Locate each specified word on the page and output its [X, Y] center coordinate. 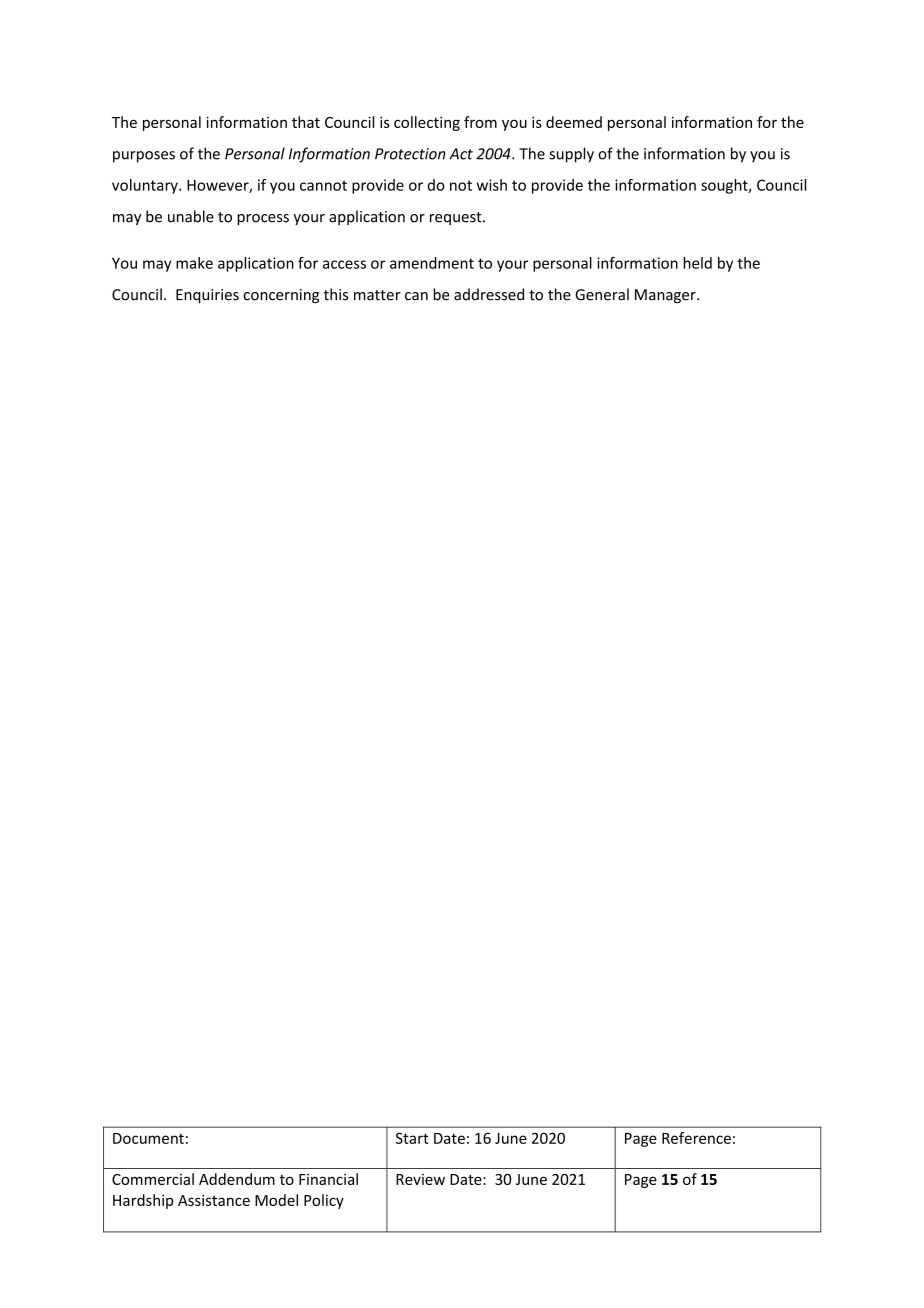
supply [571, 155]
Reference [696, 1138]
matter [377, 295]
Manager [666, 296]
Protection [410, 154]
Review [420, 1179]
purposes [144, 157]
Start [412, 1138]
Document [148, 1138]
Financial [328, 1179]
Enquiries [207, 296]
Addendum [237, 1179]
